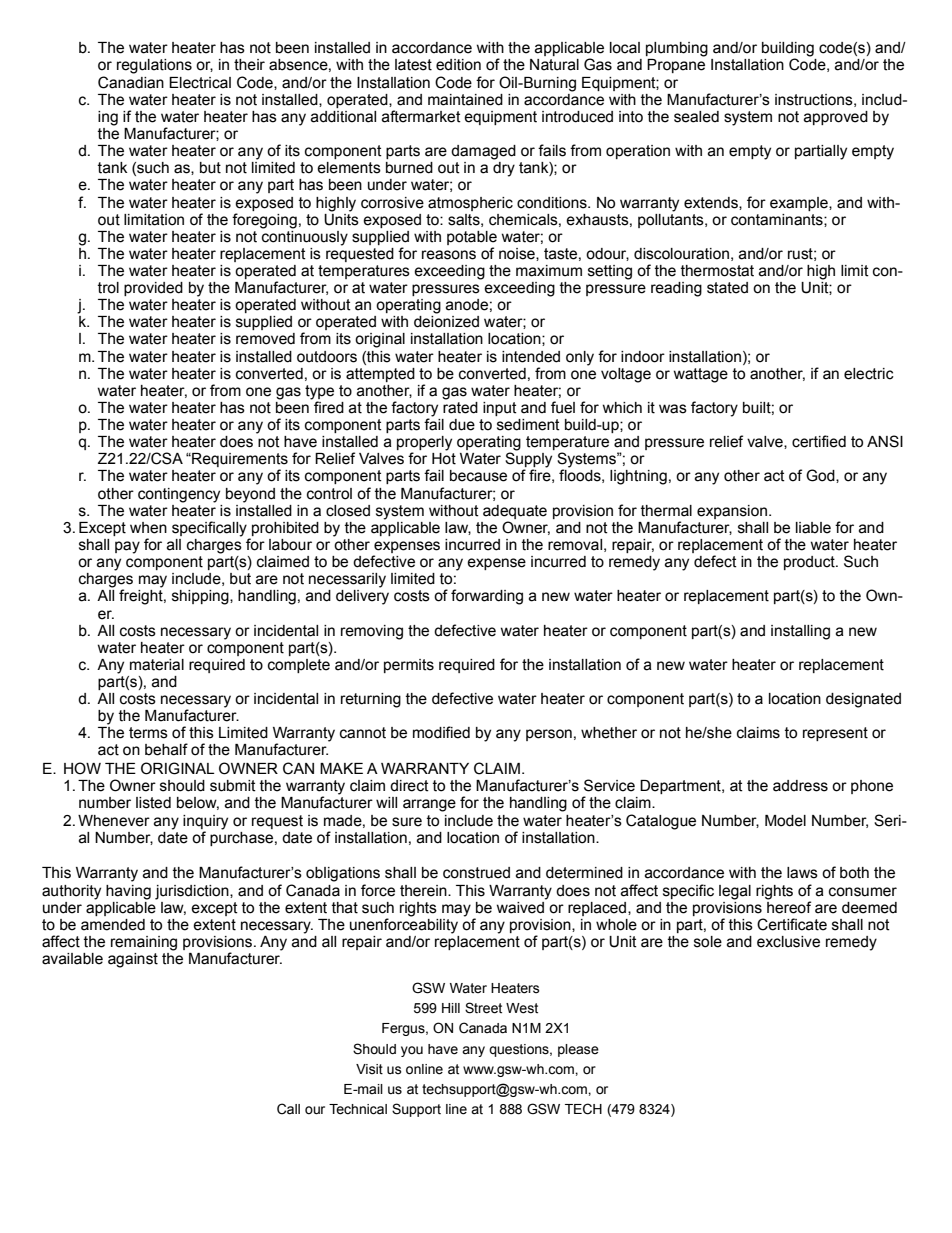 Image resolution: width=952 pixels, height=1233 pixels. I want to click on against, so click(133, 960).
